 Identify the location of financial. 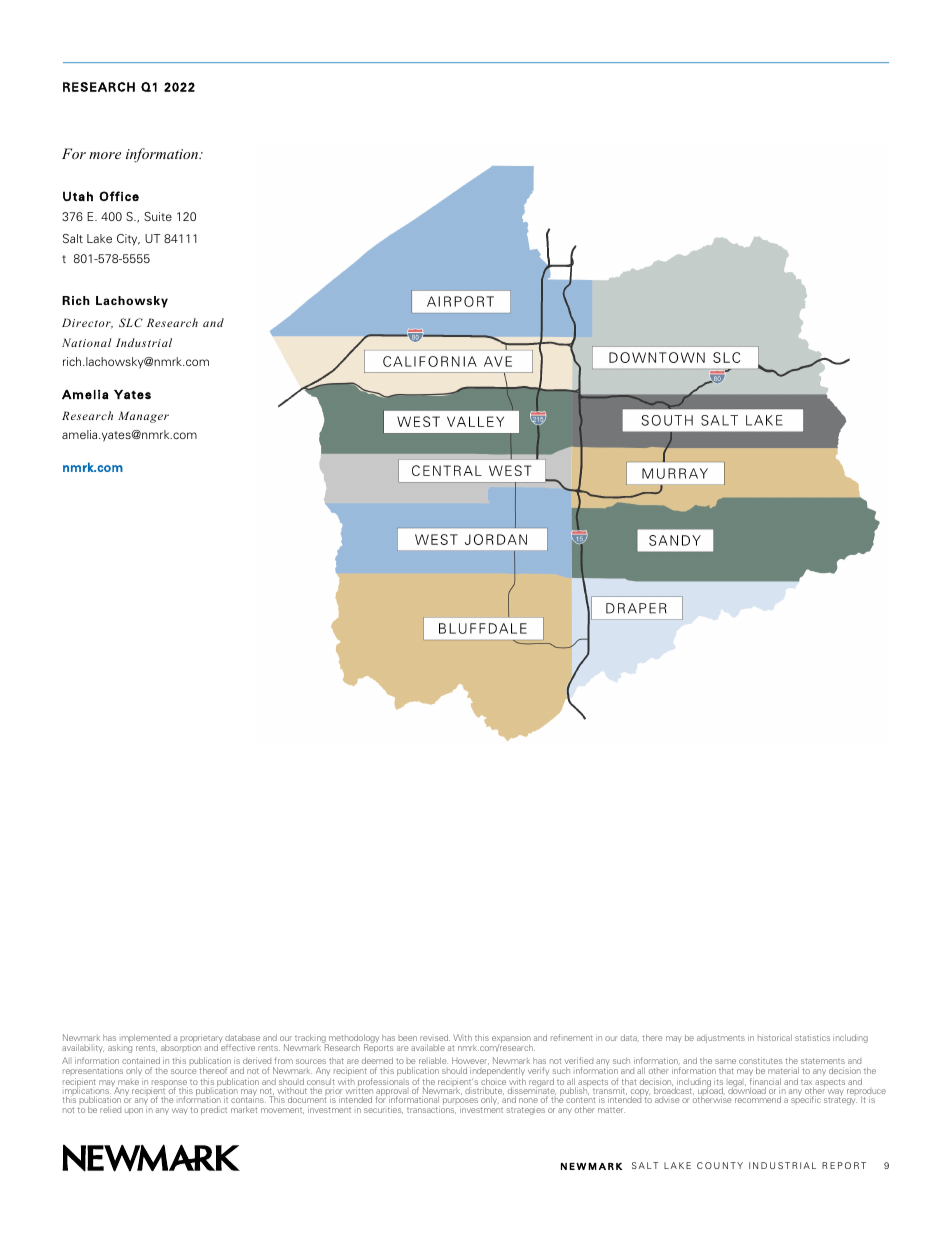
(765, 1083).
